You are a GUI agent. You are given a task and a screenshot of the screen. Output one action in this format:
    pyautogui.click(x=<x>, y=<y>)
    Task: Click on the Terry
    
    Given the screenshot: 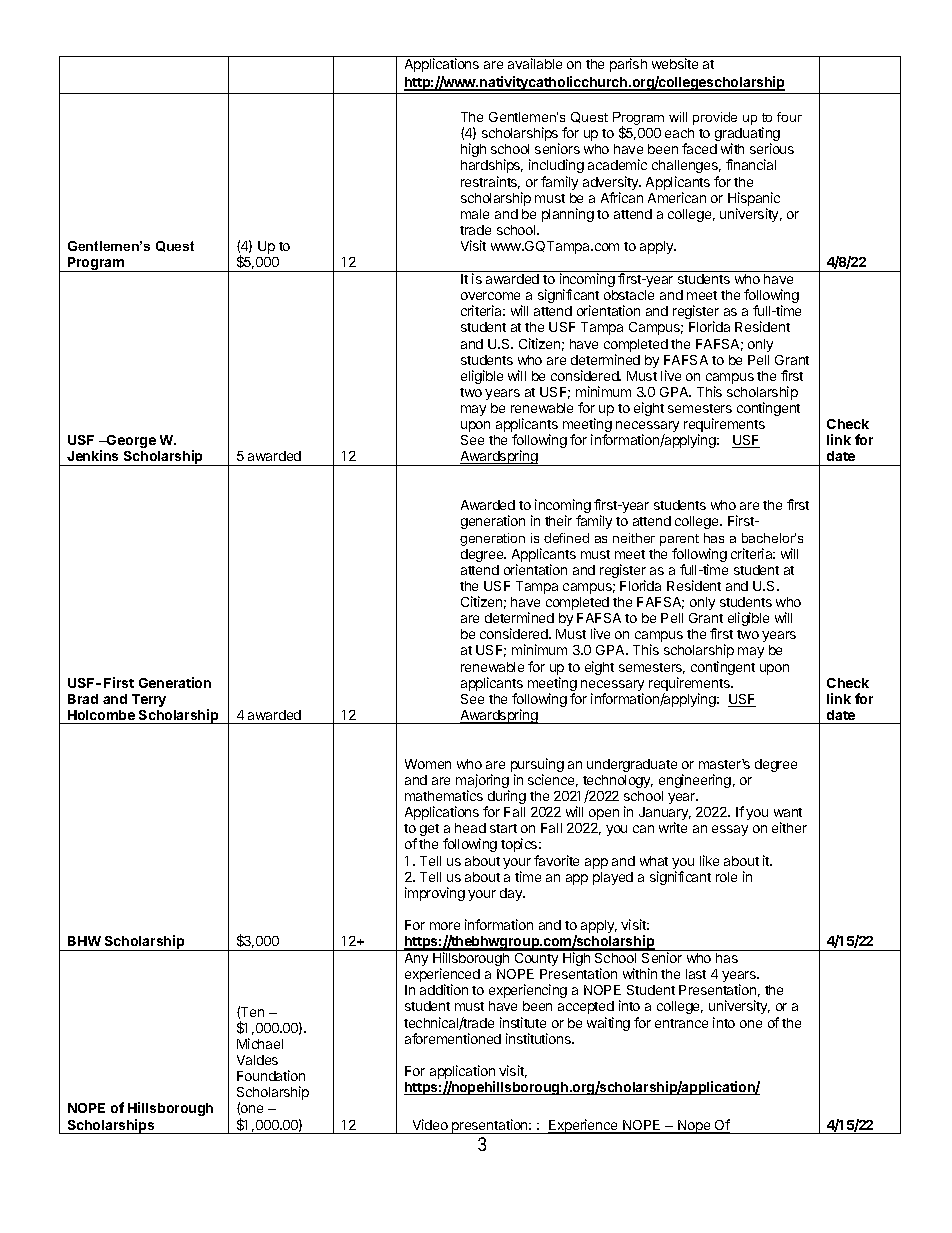 What is the action you would take?
    pyautogui.click(x=149, y=700)
